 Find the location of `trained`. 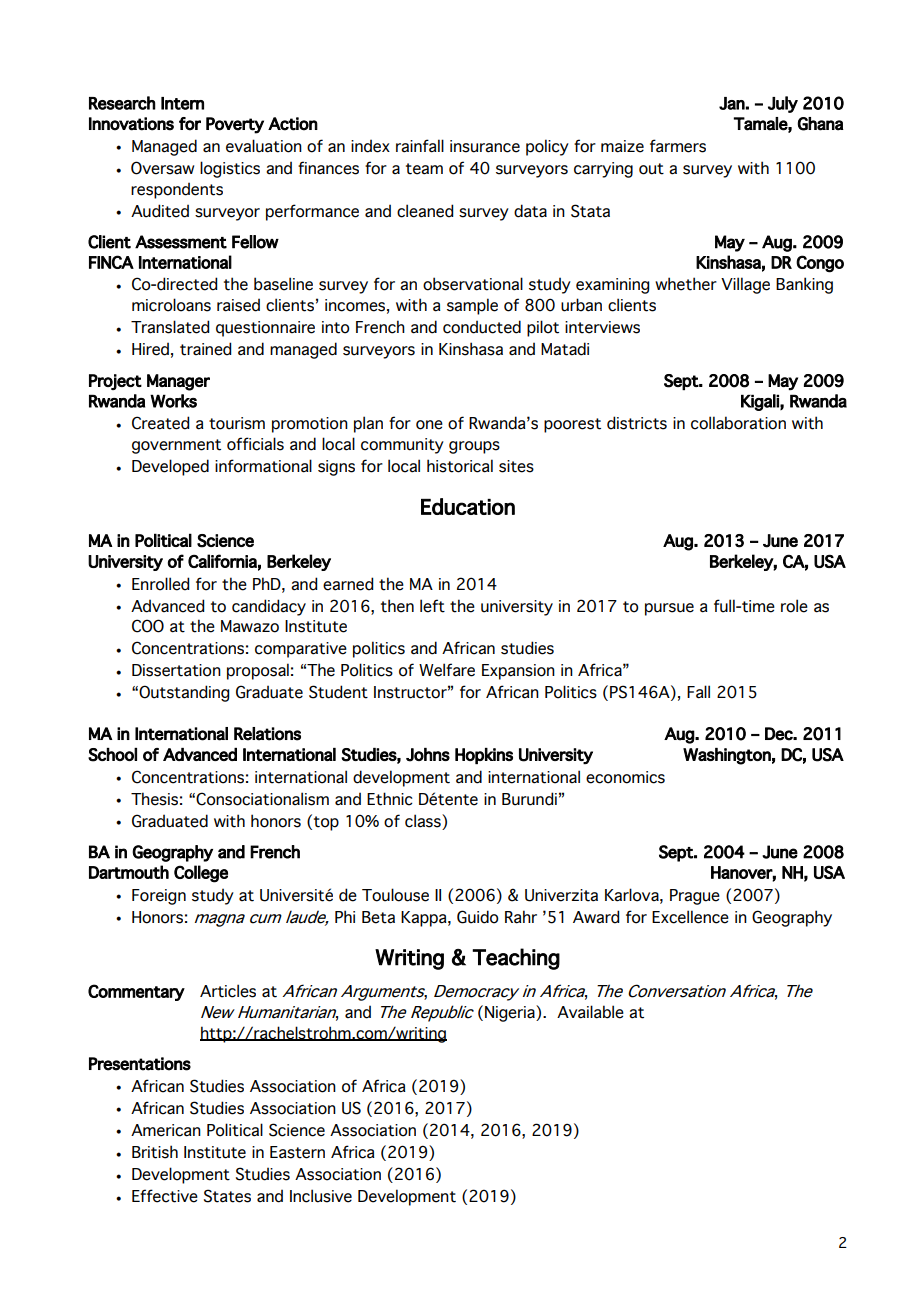

trained is located at coordinates (205, 349).
